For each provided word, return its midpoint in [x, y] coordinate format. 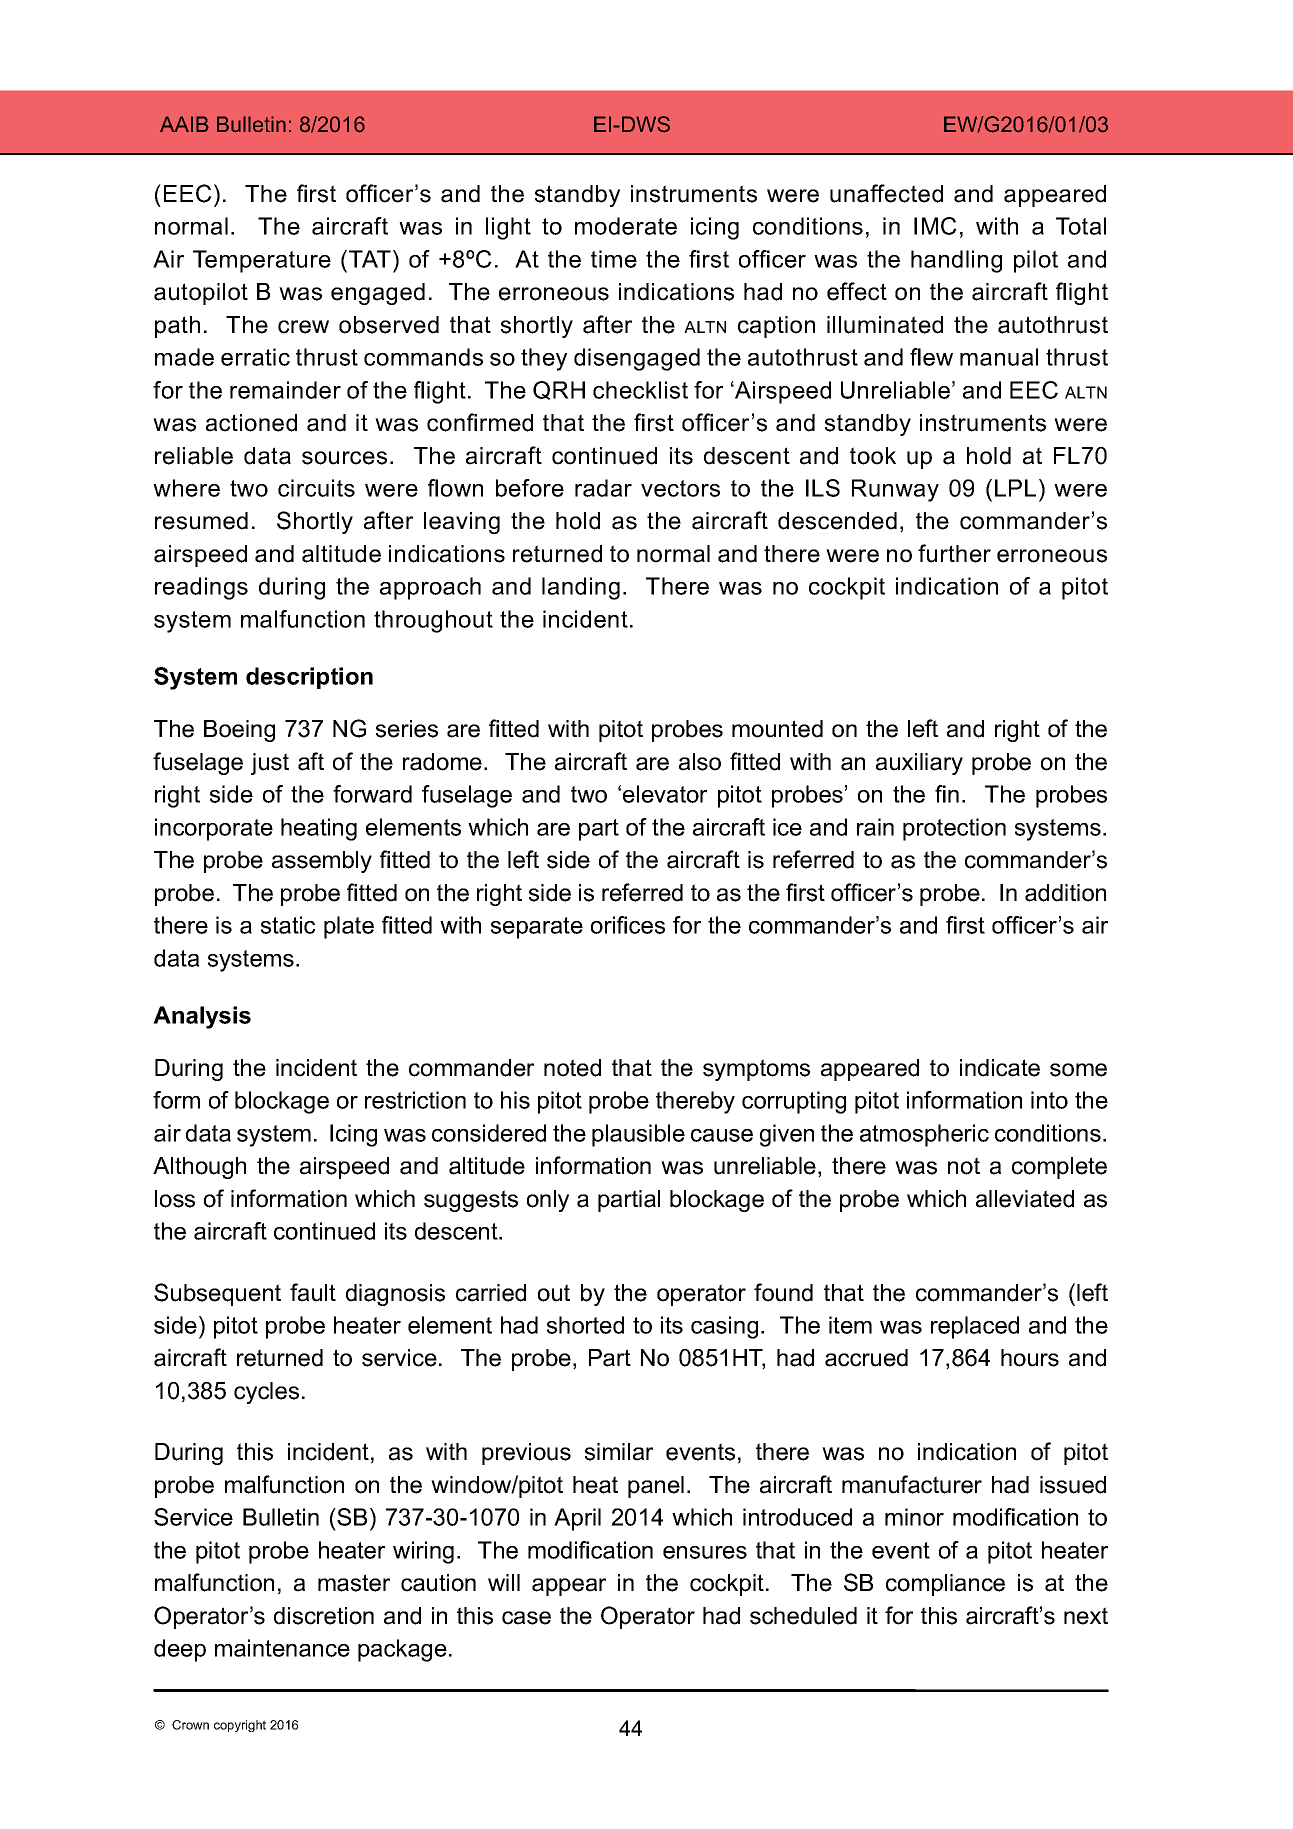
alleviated [1025, 1199]
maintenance [282, 1648]
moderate [626, 226]
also [700, 762]
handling [956, 261]
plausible [638, 1135]
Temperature [262, 261]
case [526, 1618]
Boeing [239, 731]
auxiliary [919, 764]
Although [199, 1168]
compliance [945, 1585]
